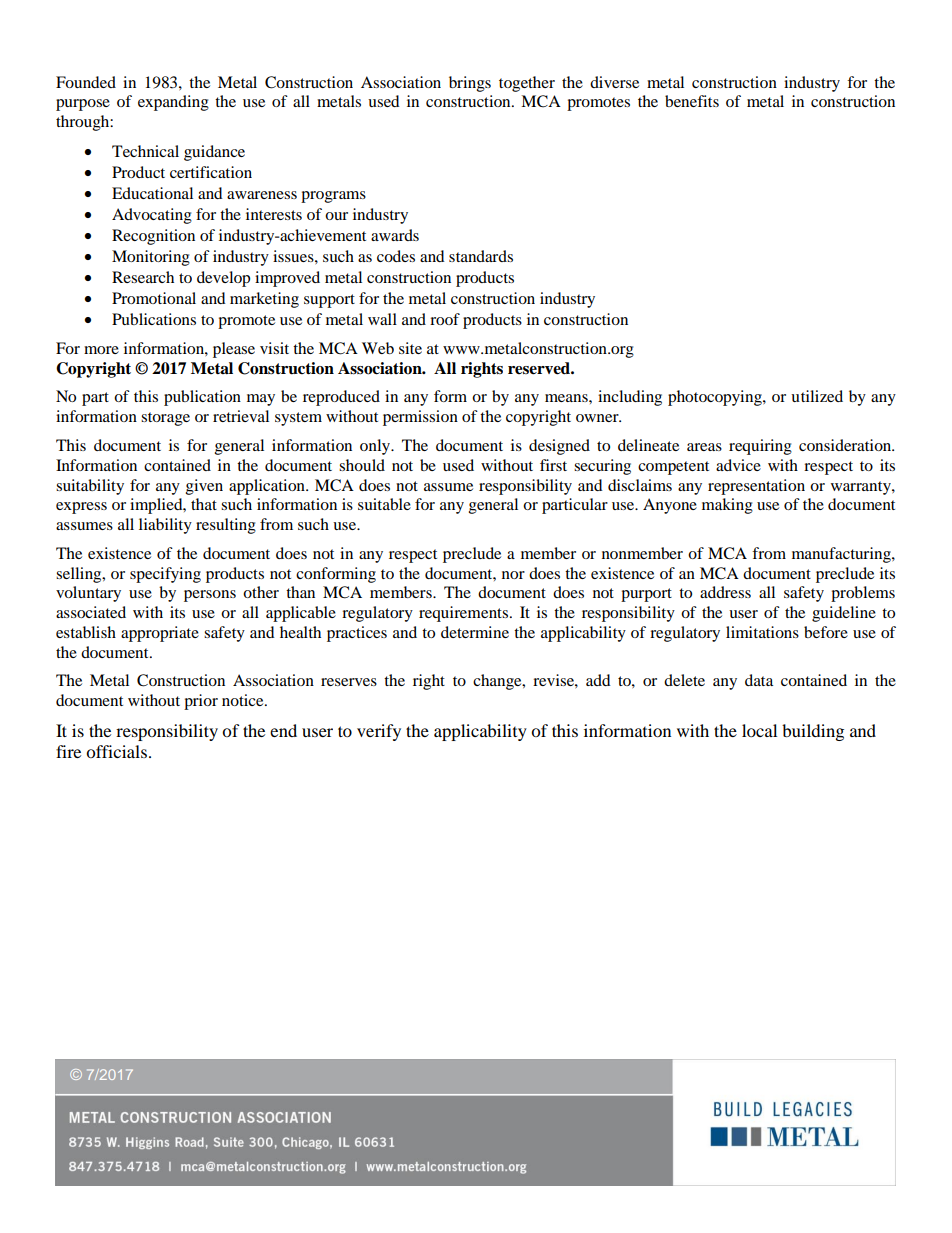  Describe the element at coordinates (165, 419) in the screenshot. I see `storage` at that location.
